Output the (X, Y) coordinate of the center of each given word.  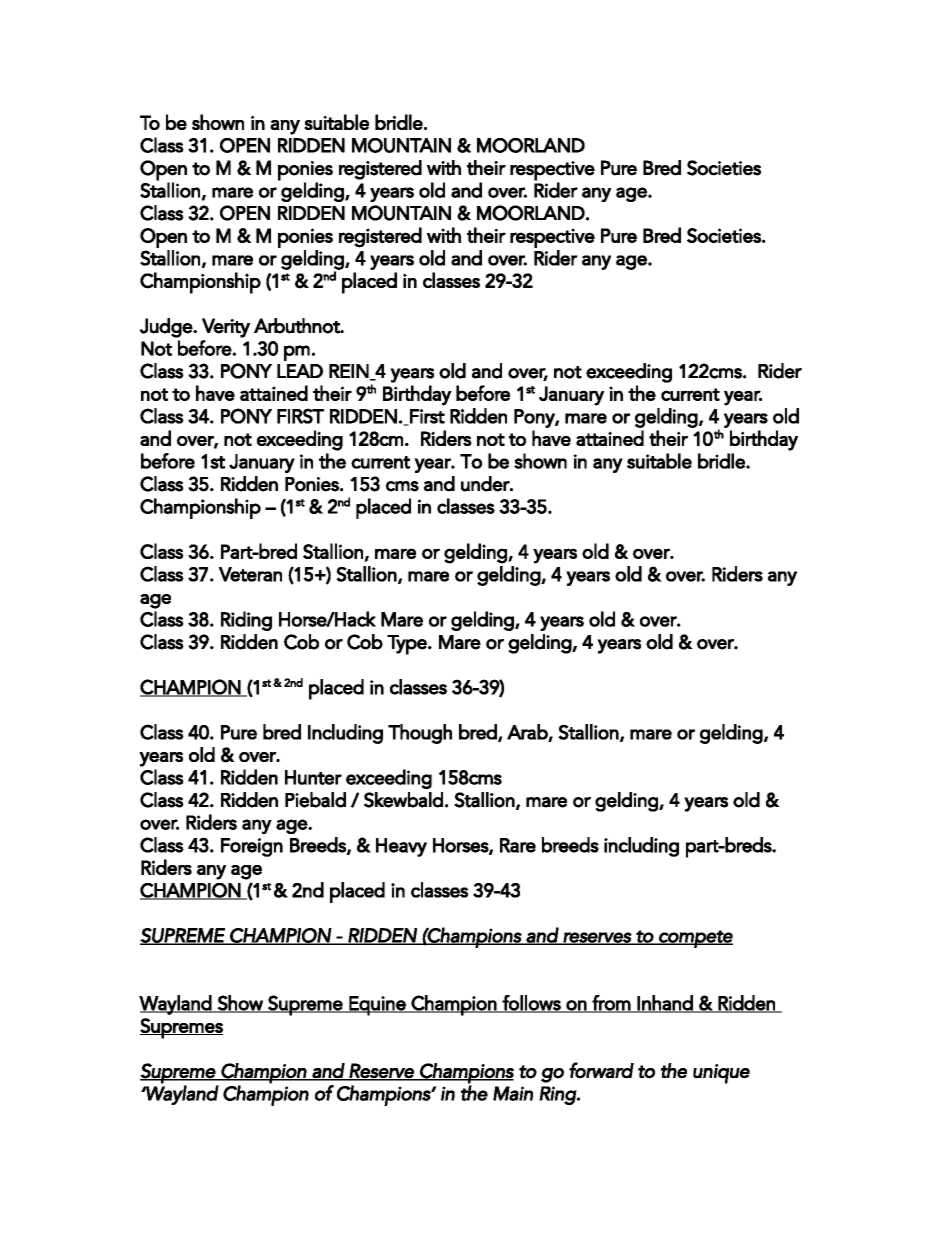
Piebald (315, 800)
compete (695, 939)
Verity (226, 328)
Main (513, 1093)
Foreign (252, 847)
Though (420, 734)
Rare (518, 845)
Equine (377, 1006)
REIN (350, 372)
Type (408, 645)
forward (601, 1070)
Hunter (313, 777)
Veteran (250, 574)
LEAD (300, 371)
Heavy (401, 847)
